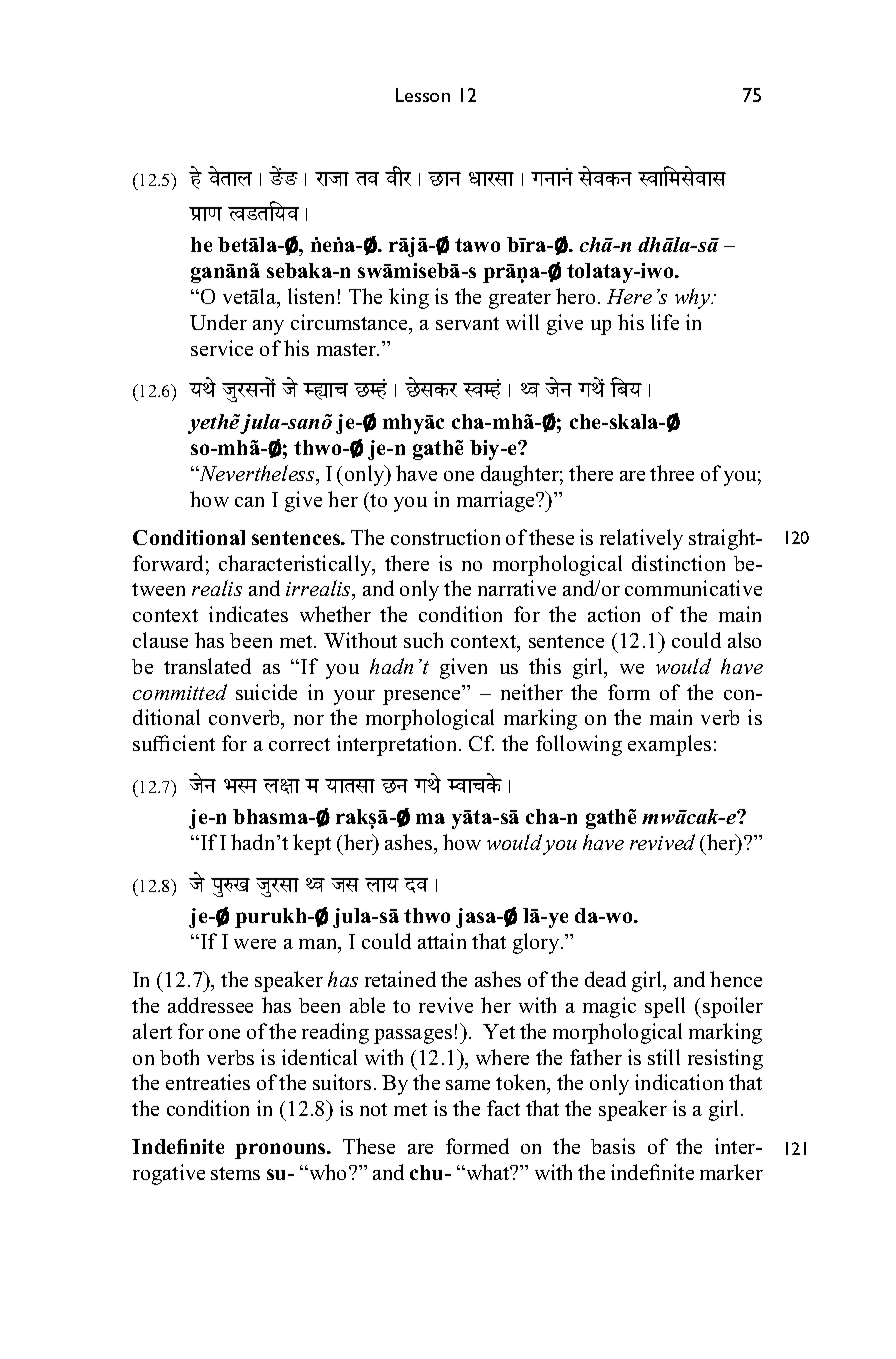  Describe the element at coordinates (693, 588) in the screenshot. I see `communicative` at that location.
